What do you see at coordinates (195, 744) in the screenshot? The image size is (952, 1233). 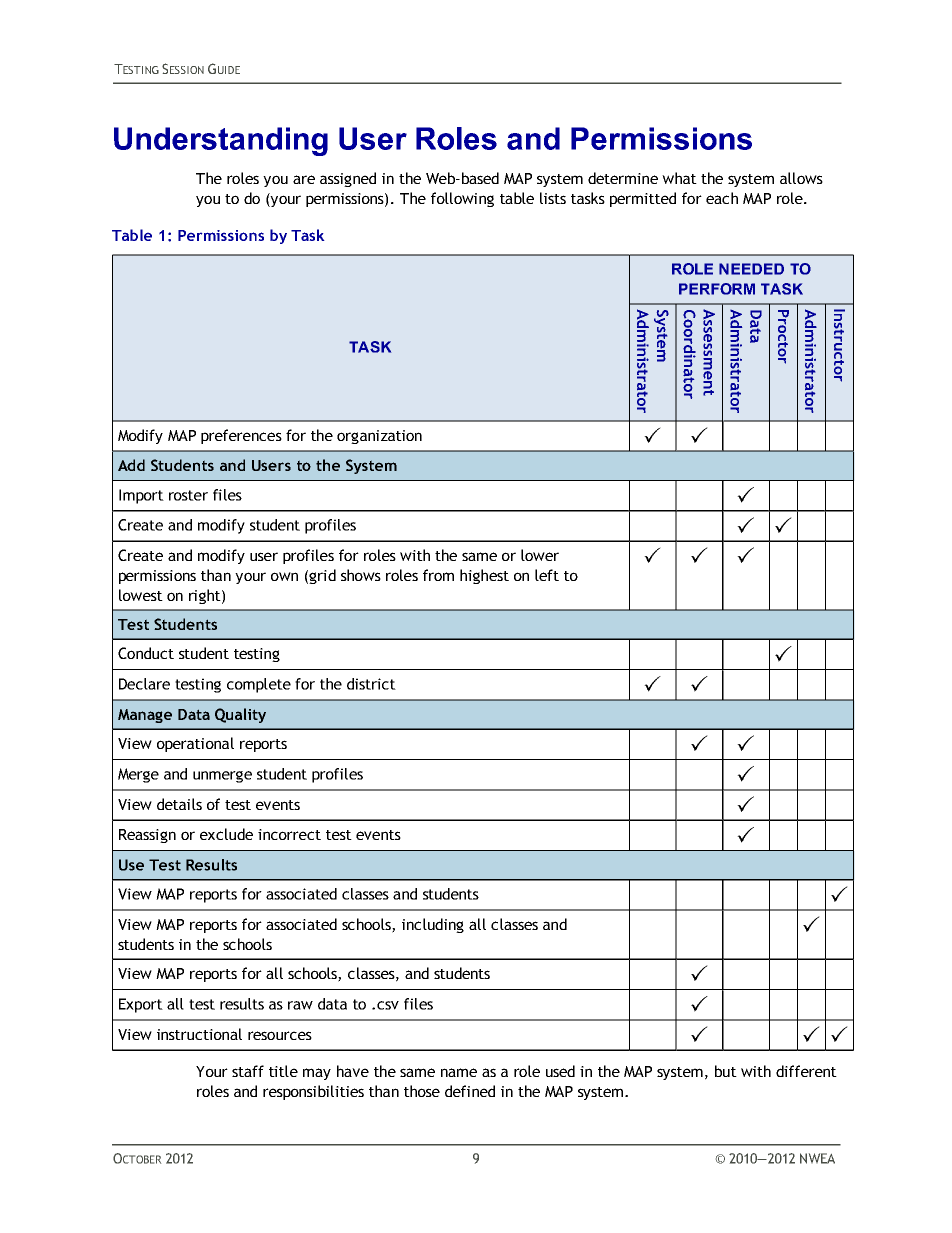 I see `operational` at bounding box center [195, 744].
